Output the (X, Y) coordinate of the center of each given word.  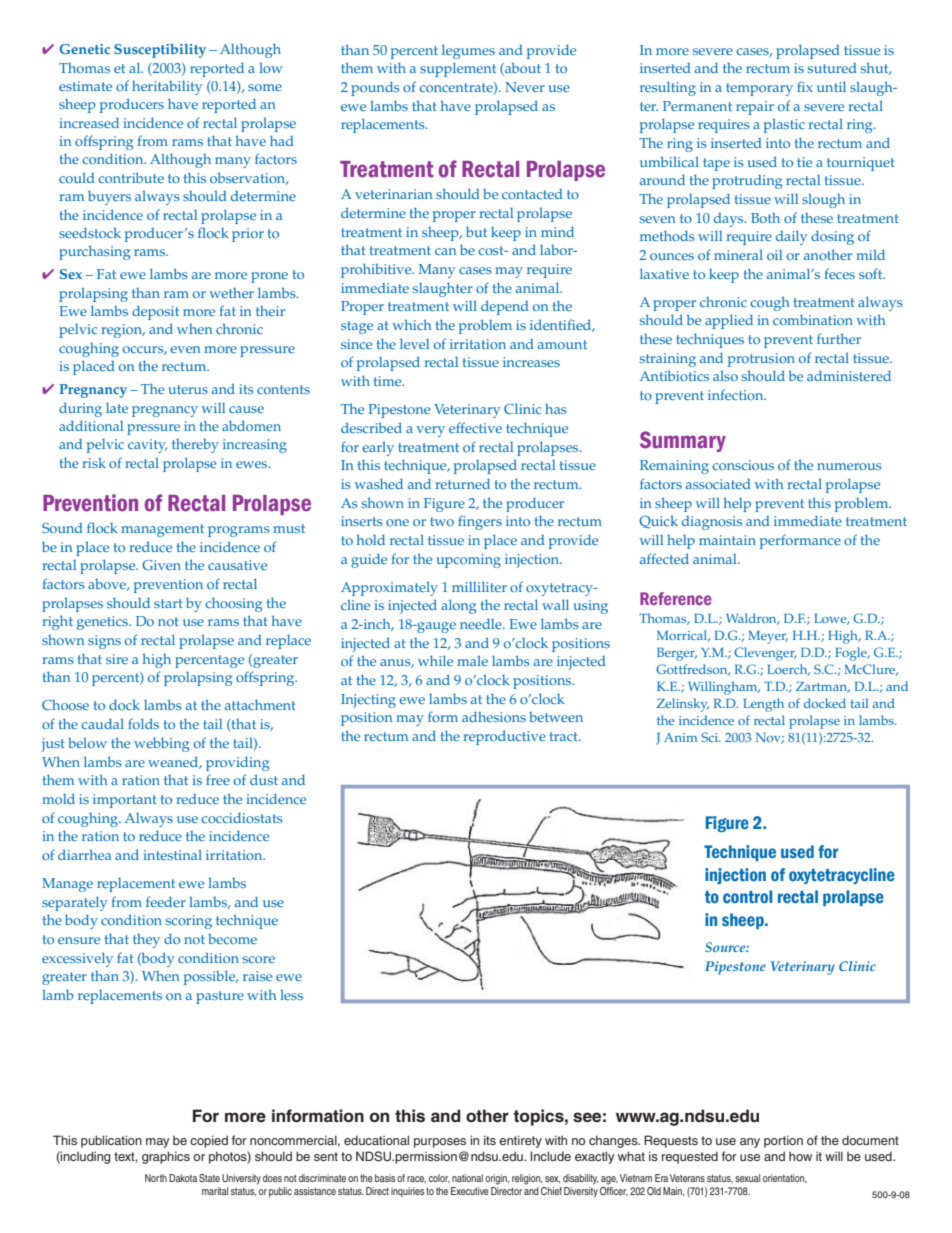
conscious (743, 465)
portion (783, 1141)
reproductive (504, 737)
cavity (147, 446)
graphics (166, 1157)
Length (764, 705)
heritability (167, 87)
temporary (759, 89)
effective (475, 427)
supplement (458, 69)
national (467, 1178)
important (124, 801)
